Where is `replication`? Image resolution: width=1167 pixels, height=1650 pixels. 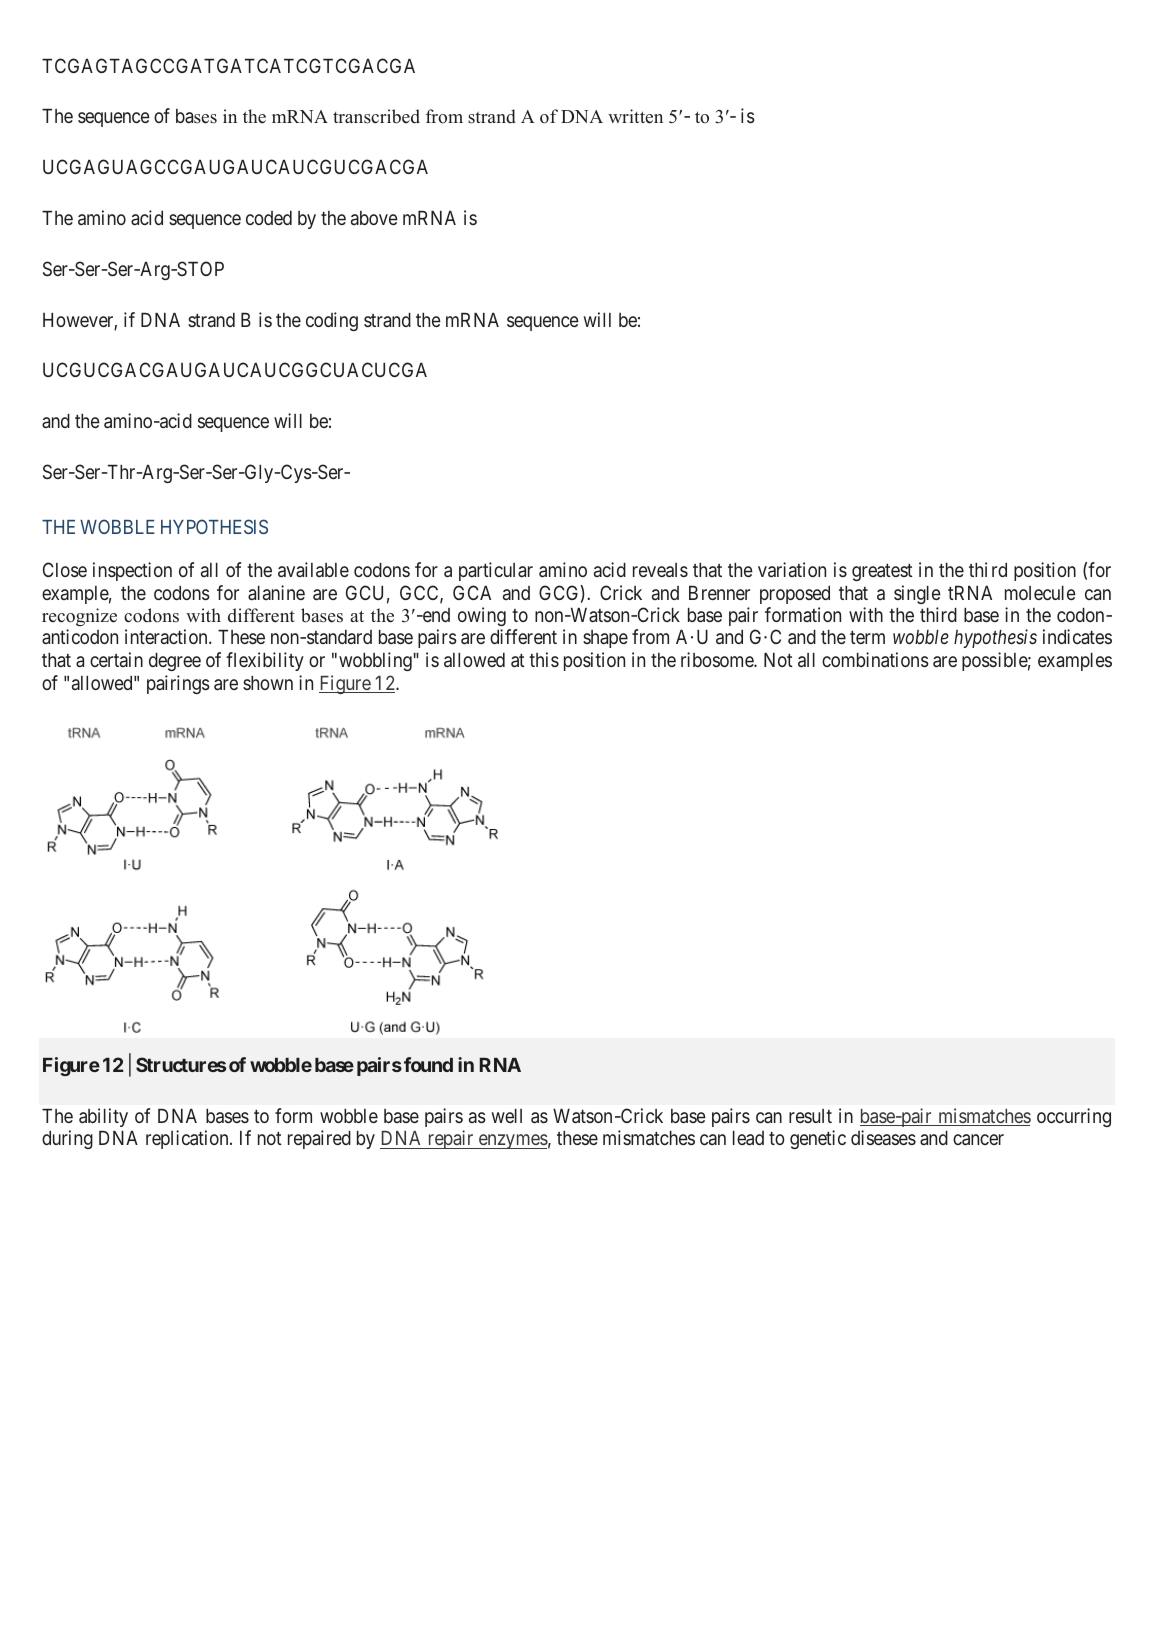 replication is located at coordinates (188, 1139).
